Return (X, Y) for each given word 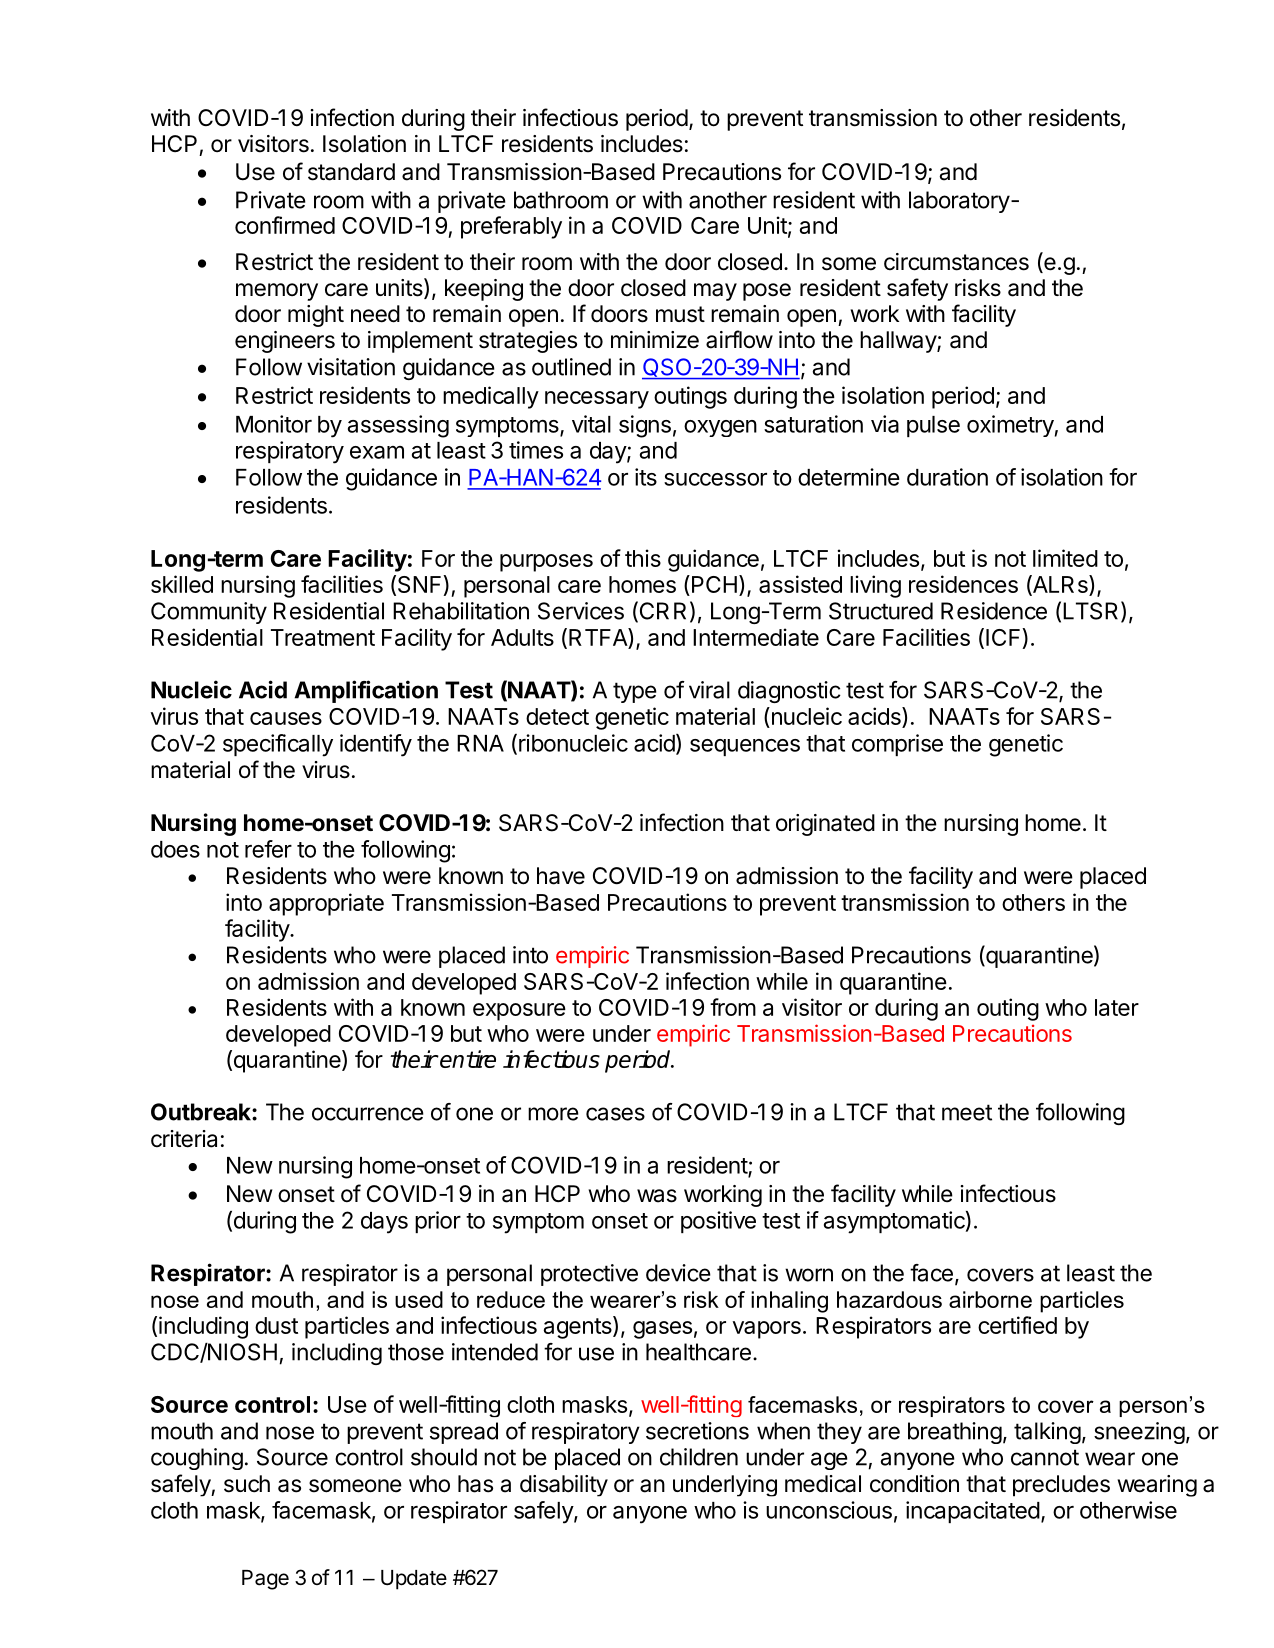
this (643, 558)
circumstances (956, 262)
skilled (182, 584)
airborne (990, 1299)
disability (564, 1486)
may (715, 292)
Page (265, 1580)
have (561, 876)
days (384, 1223)
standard (351, 172)
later (1117, 1007)
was (657, 1196)
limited (1065, 558)
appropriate (326, 904)
